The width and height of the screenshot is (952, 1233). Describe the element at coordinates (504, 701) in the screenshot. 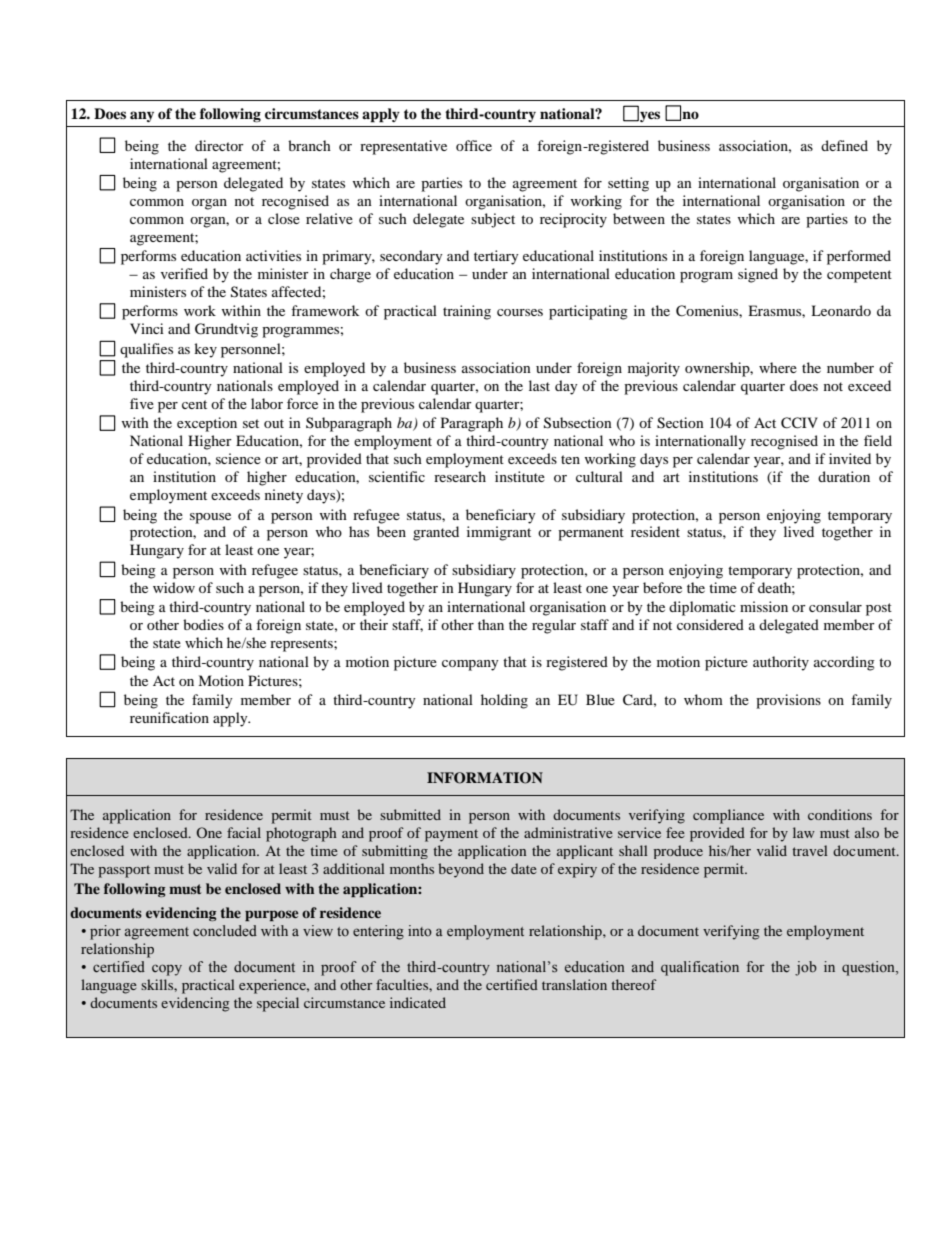

I see `holding` at that location.
